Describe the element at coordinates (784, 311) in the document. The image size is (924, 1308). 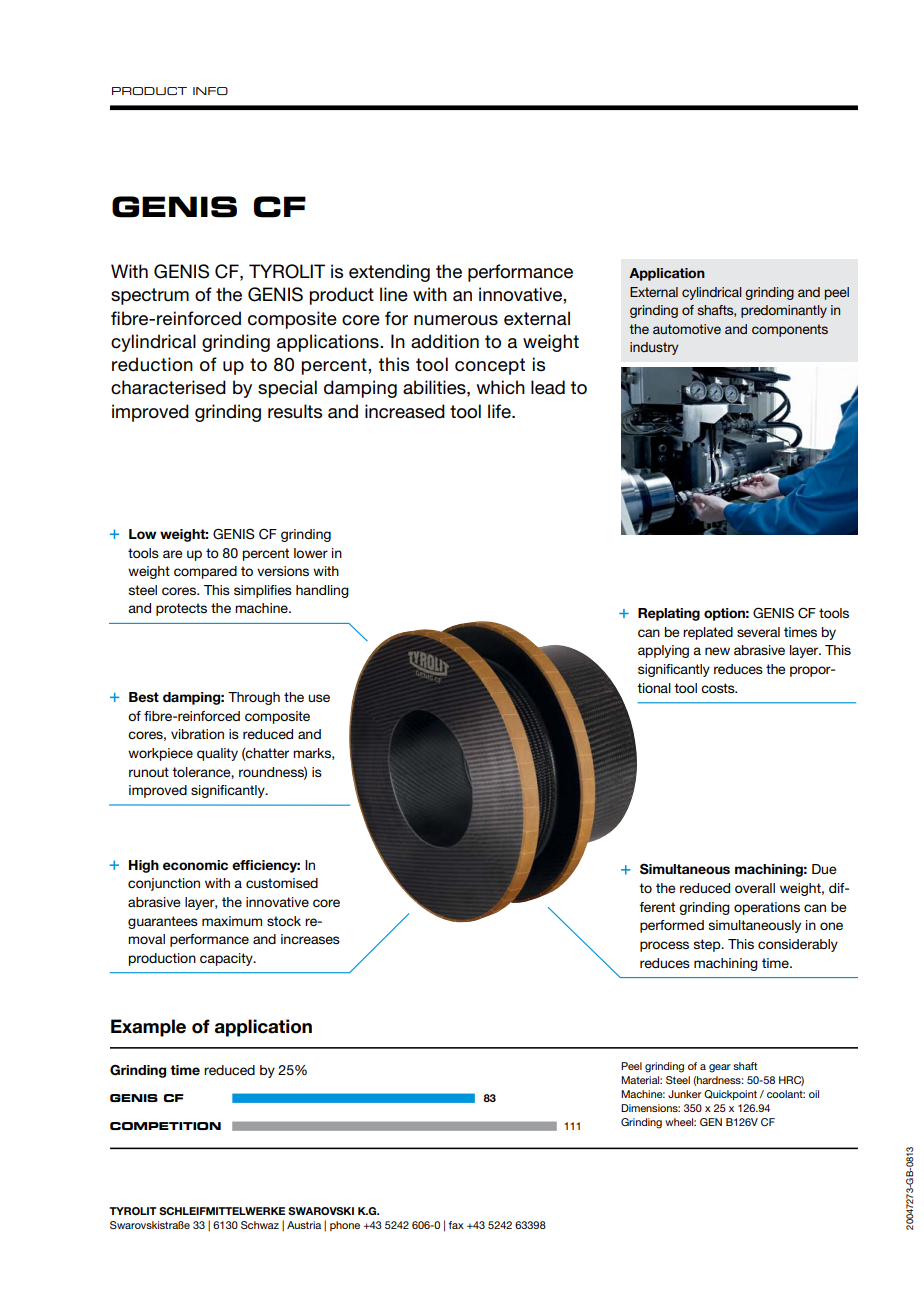
I see `predominantly` at that location.
